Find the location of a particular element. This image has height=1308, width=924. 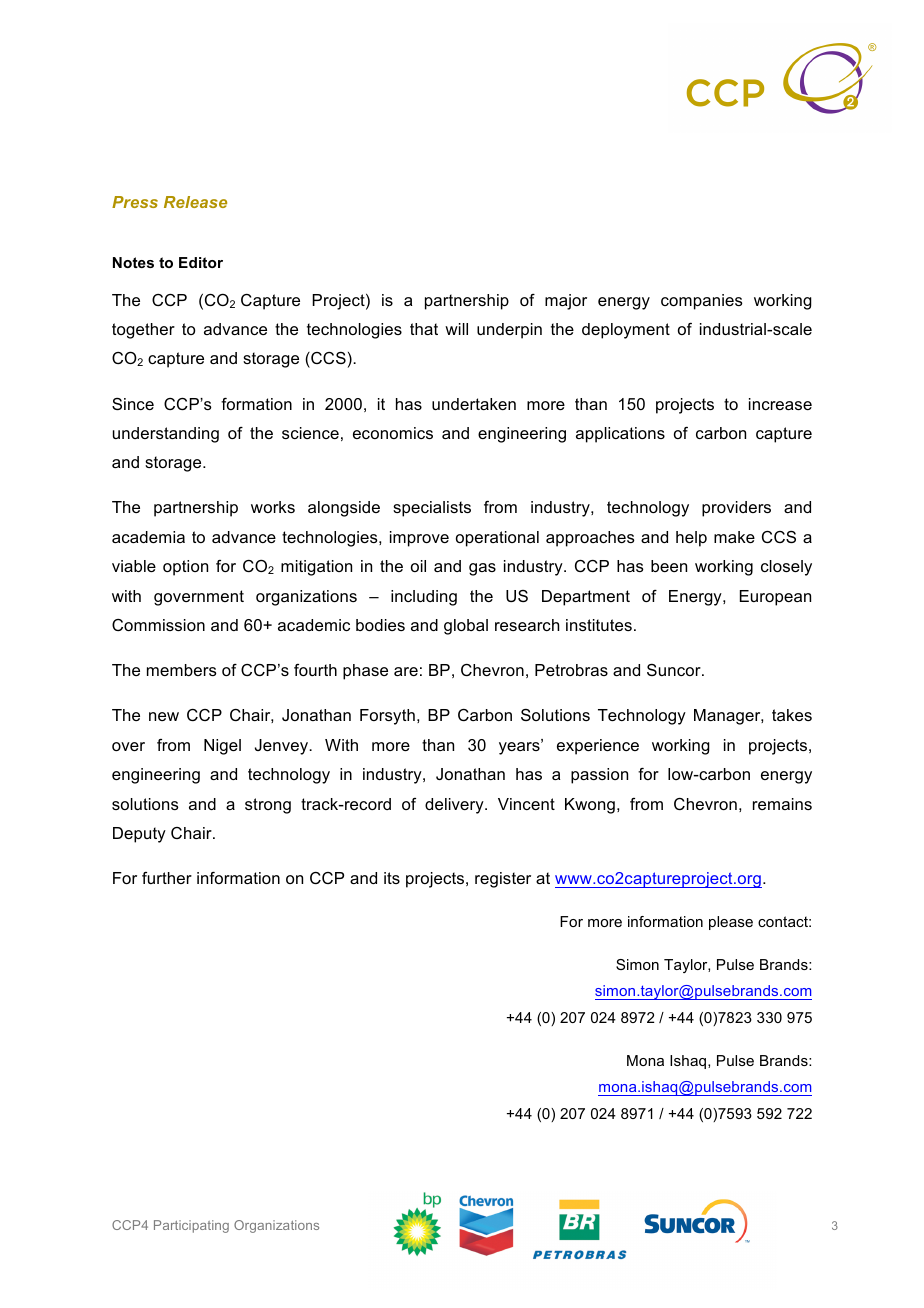

please is located at coordinates (731, 923).
